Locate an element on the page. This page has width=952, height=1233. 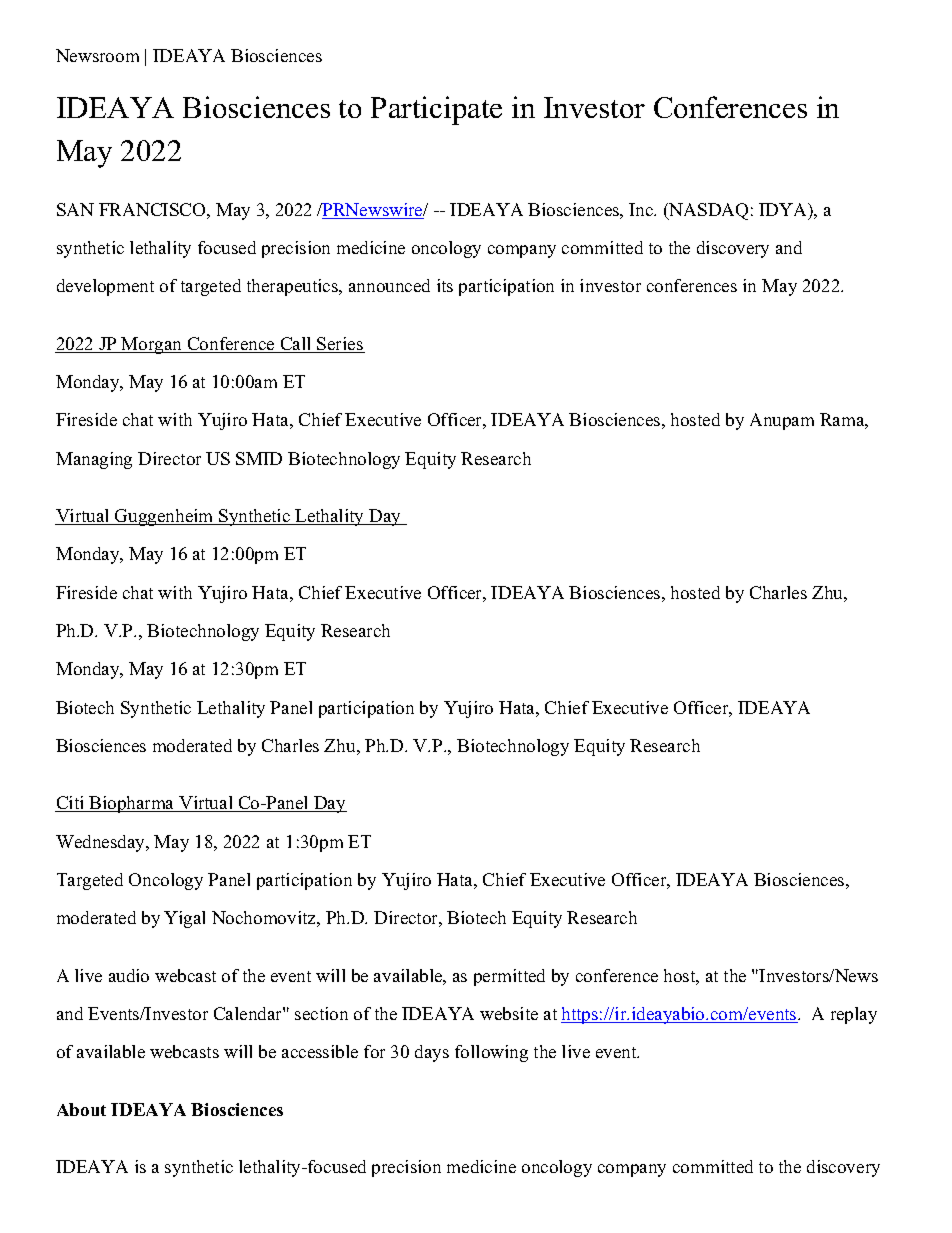
Guggenheim is located at coordinates (164, 517).
